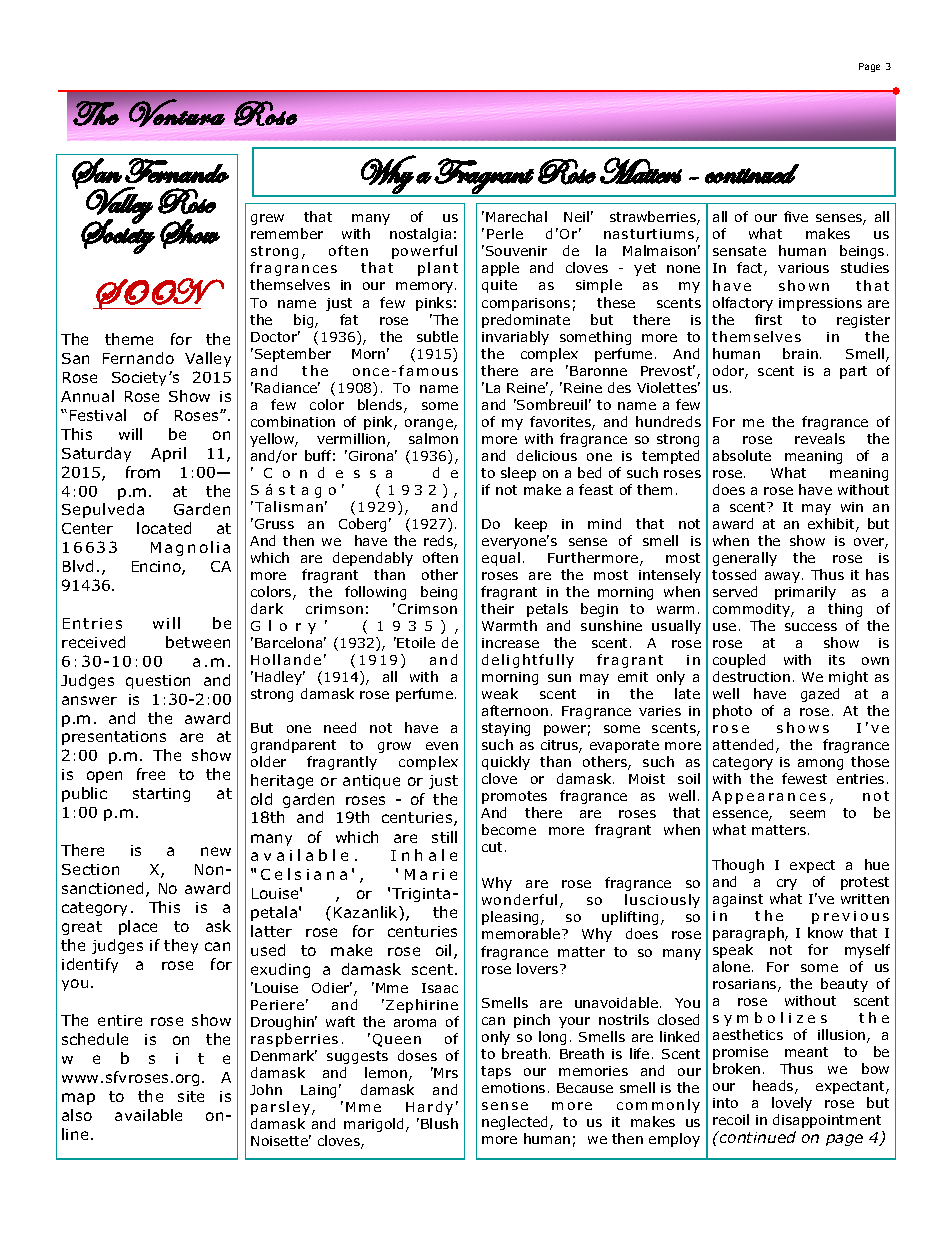 The width and height of the page is (952, 1233). What do you see at coordinates (739, 251) in the page?
I see `sensate` at bounding box center [739, 251].
